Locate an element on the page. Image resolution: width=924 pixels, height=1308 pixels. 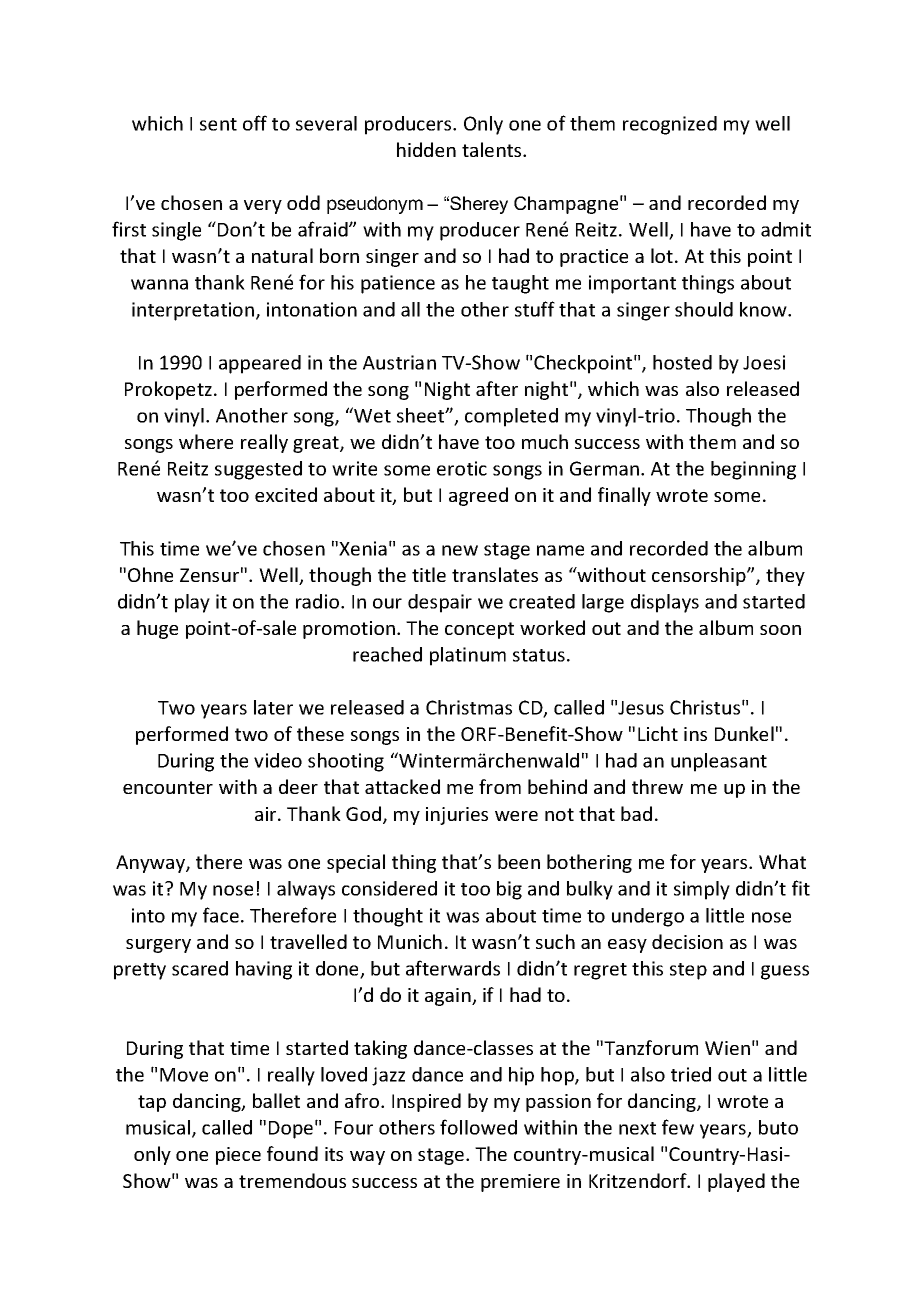
piece is located at coordinates (238, 1156).
